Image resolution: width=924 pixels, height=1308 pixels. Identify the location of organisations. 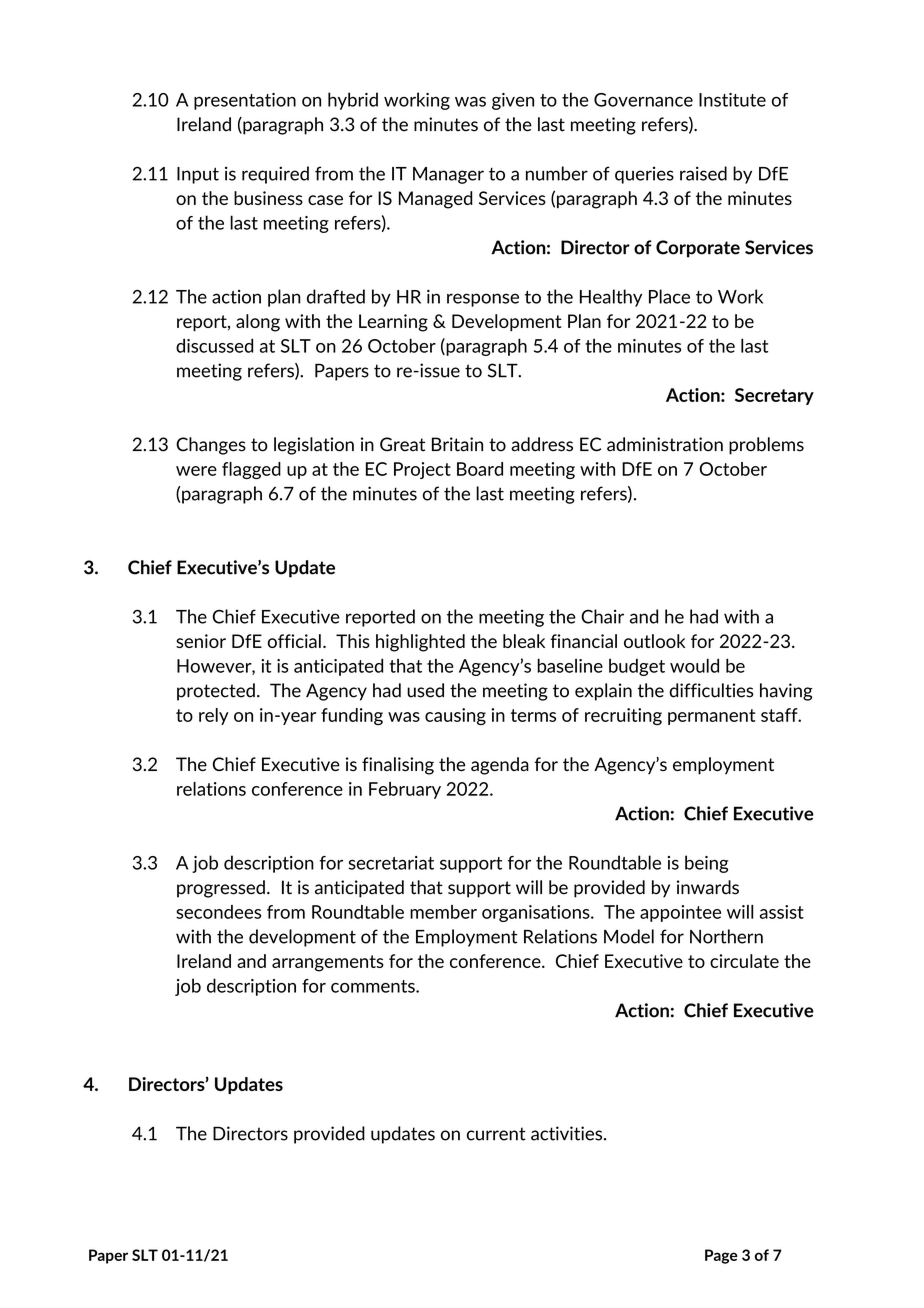
(537, 913).
